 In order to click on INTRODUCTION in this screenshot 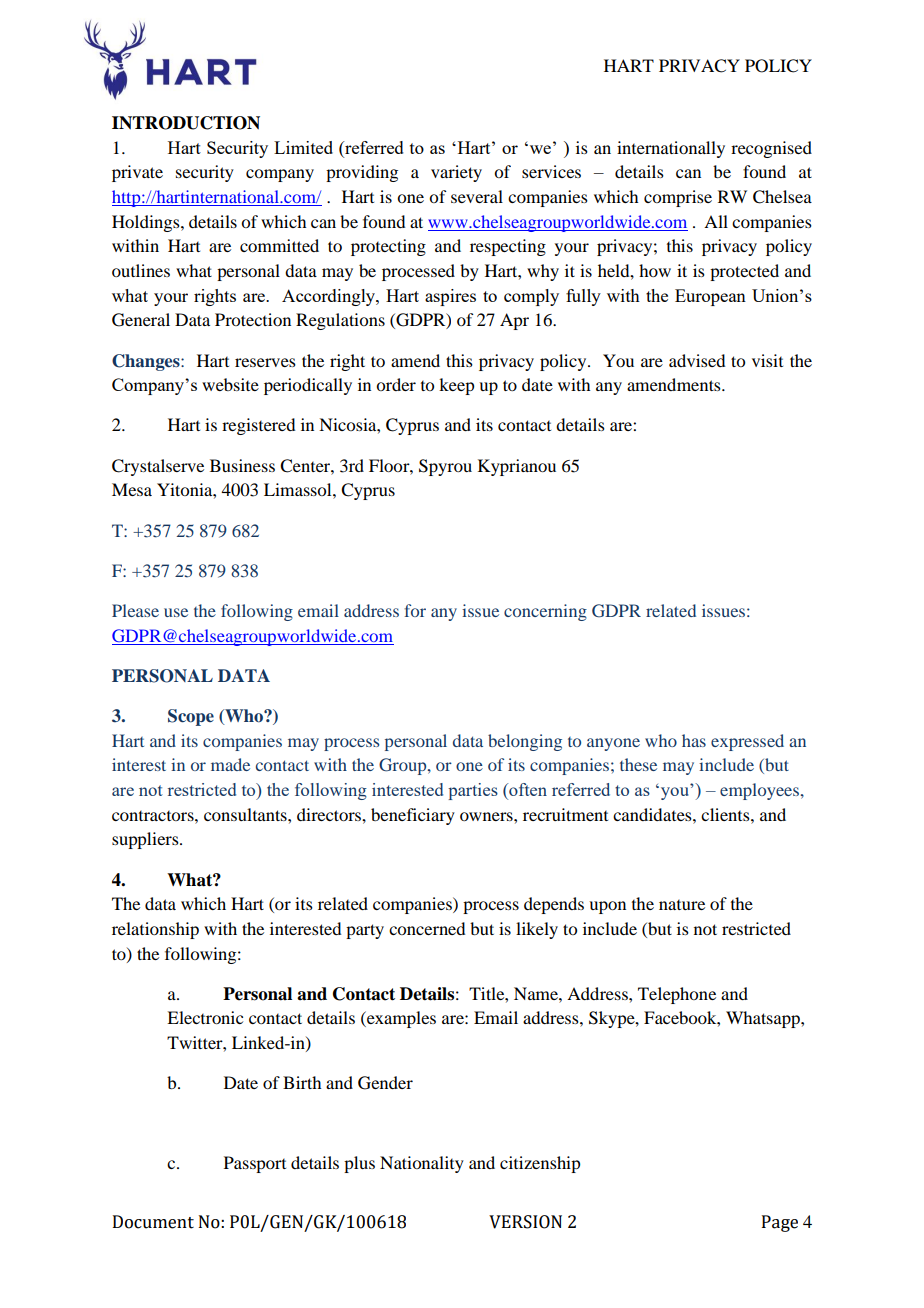, I will do `click(186, 123)`.
